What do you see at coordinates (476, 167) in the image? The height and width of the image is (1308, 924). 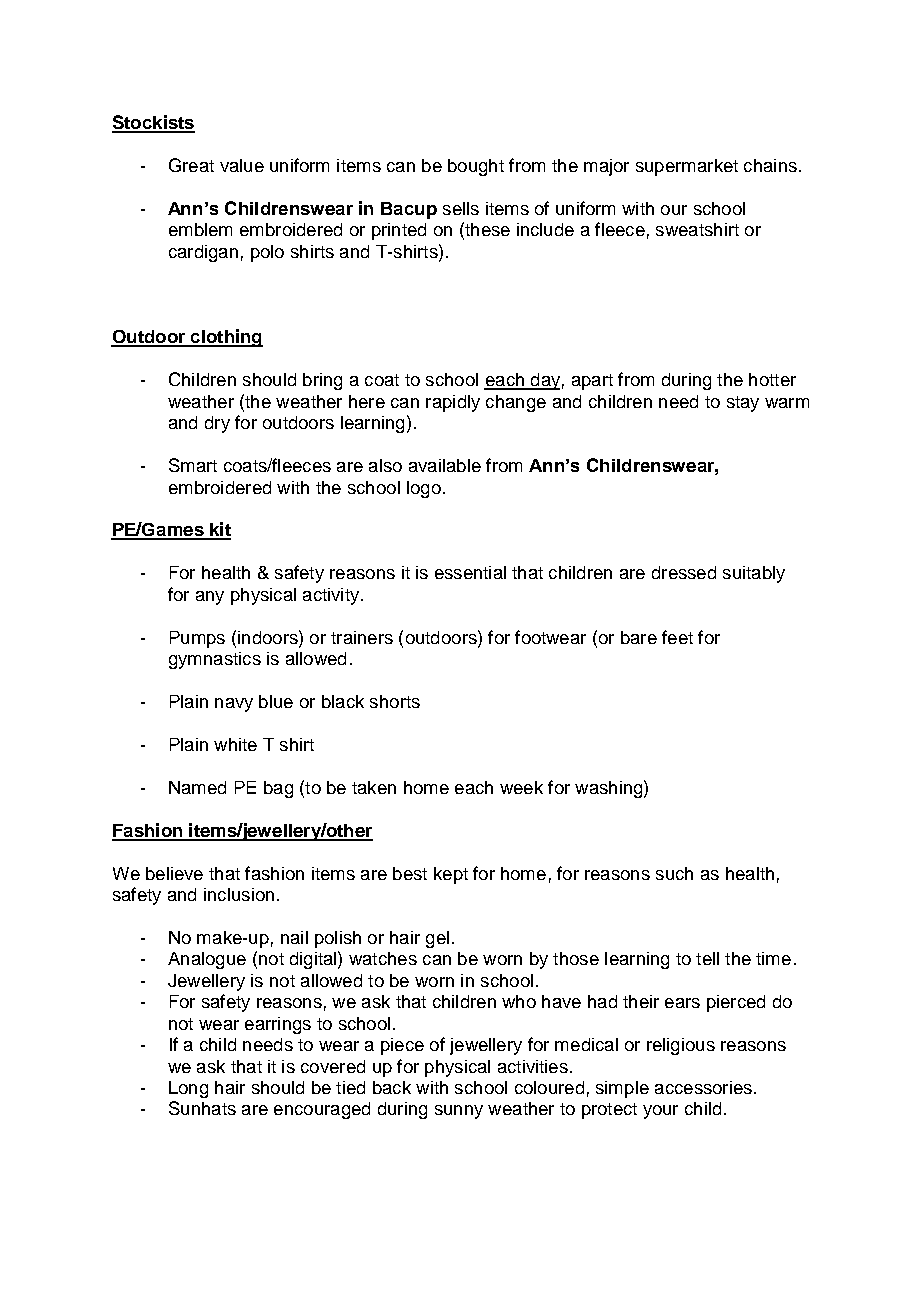 I see `bought` at bounding box center [476, 167].
